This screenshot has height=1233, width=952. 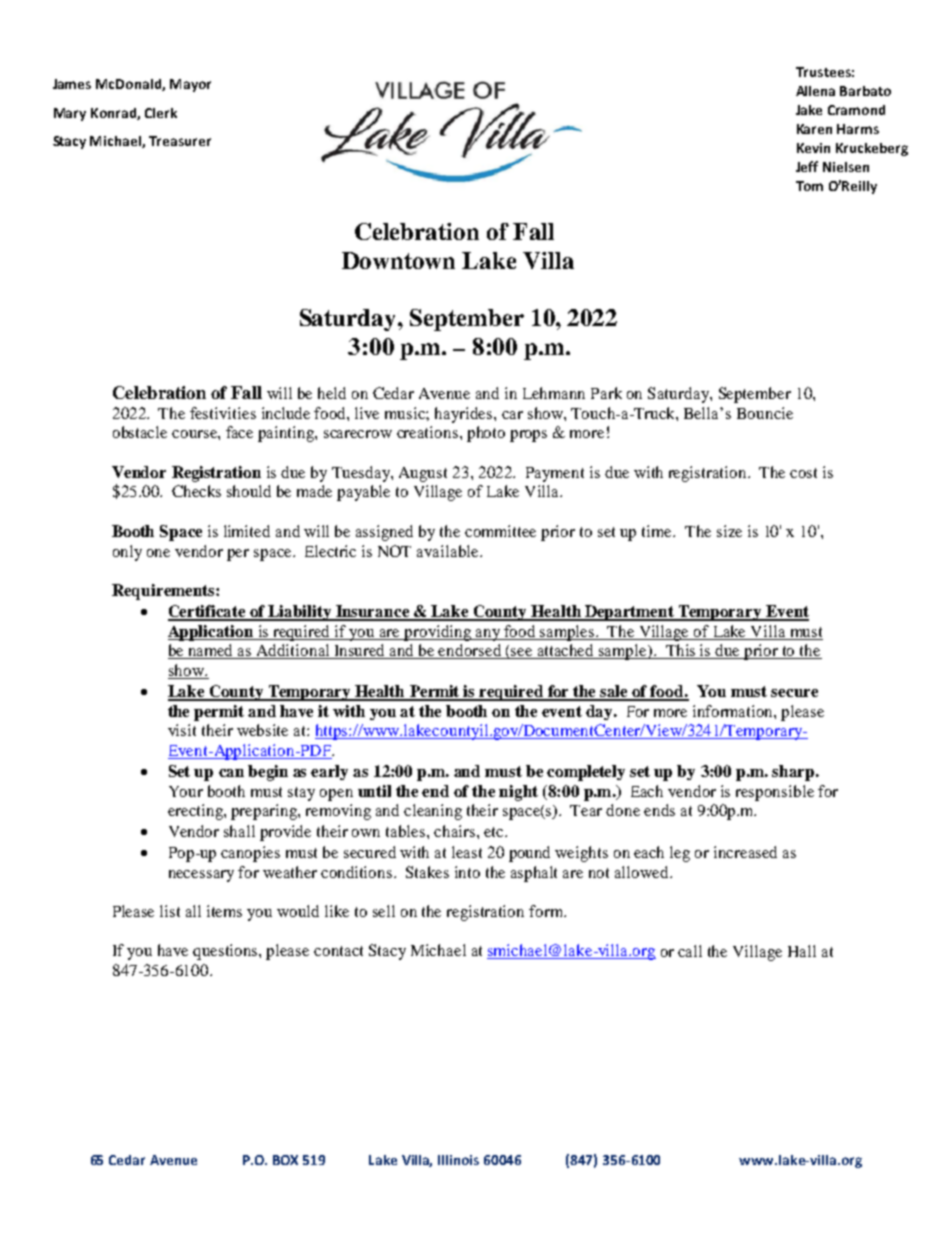 What do you see at coordinates (554, 393) in the screenshot?
I see `Lehmann` at bounding box center [554, 393].
